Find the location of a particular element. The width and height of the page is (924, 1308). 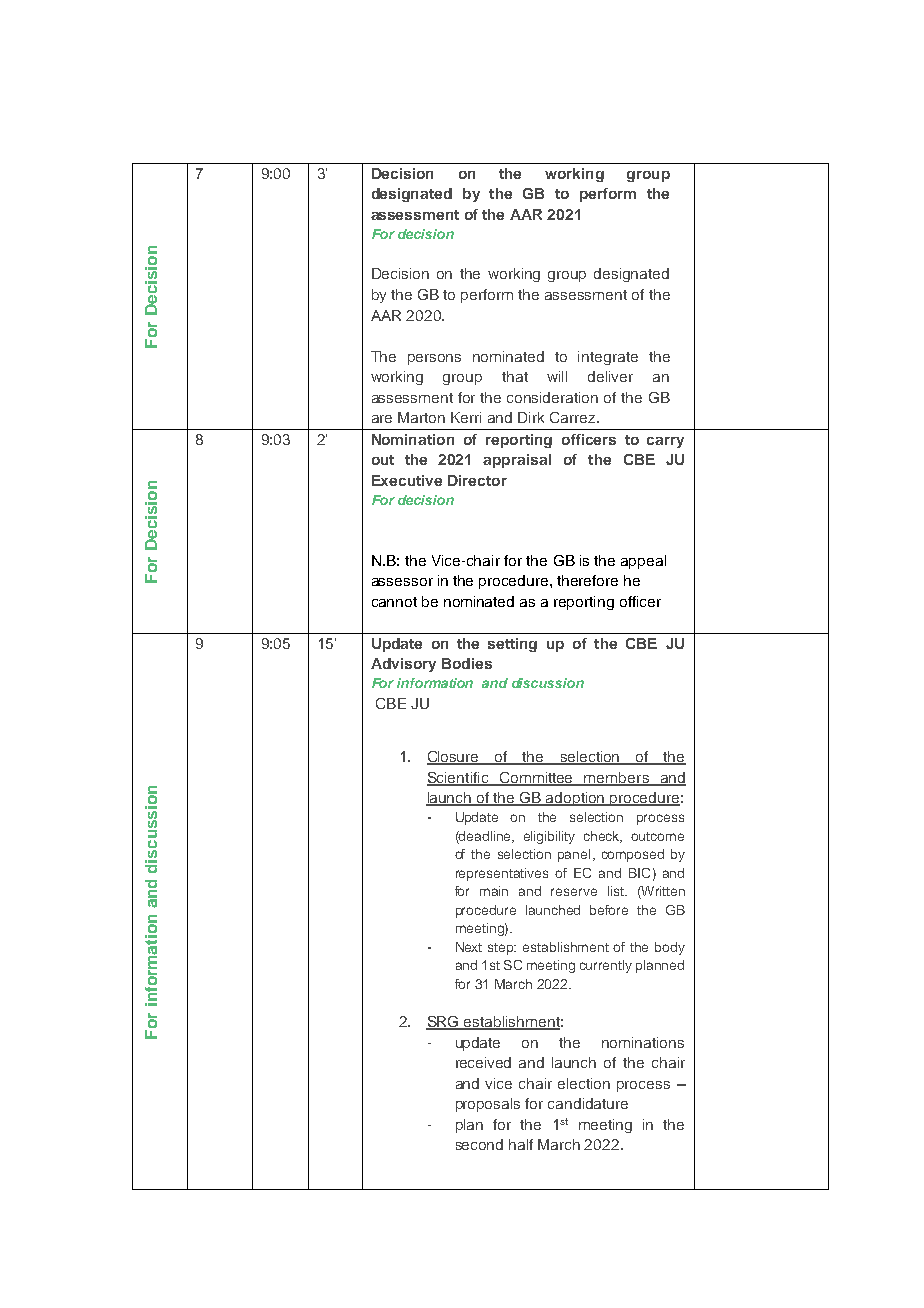

that is located at coordinates (515, 376).
